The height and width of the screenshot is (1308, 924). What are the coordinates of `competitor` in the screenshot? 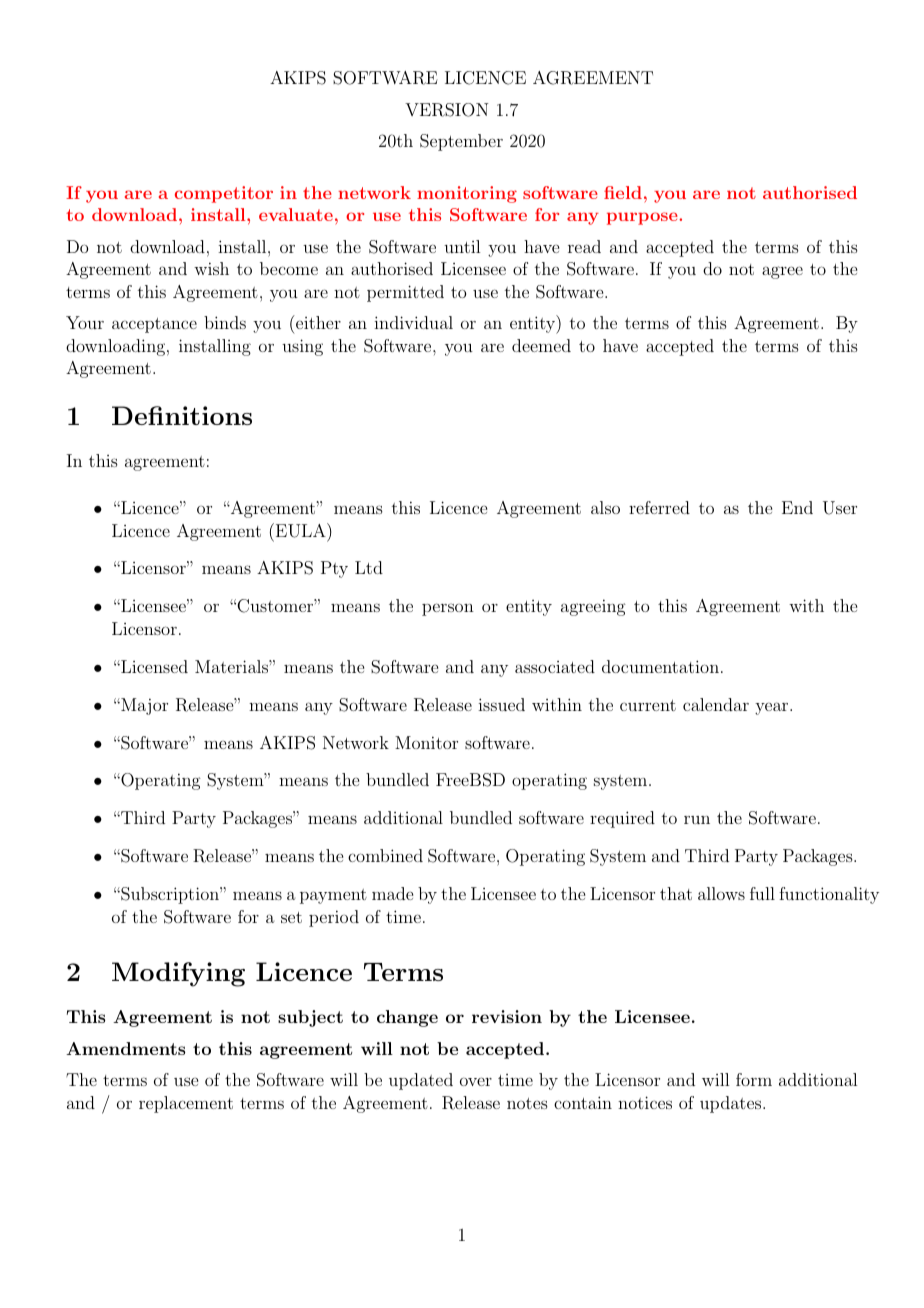 It's located at (224, 194).
